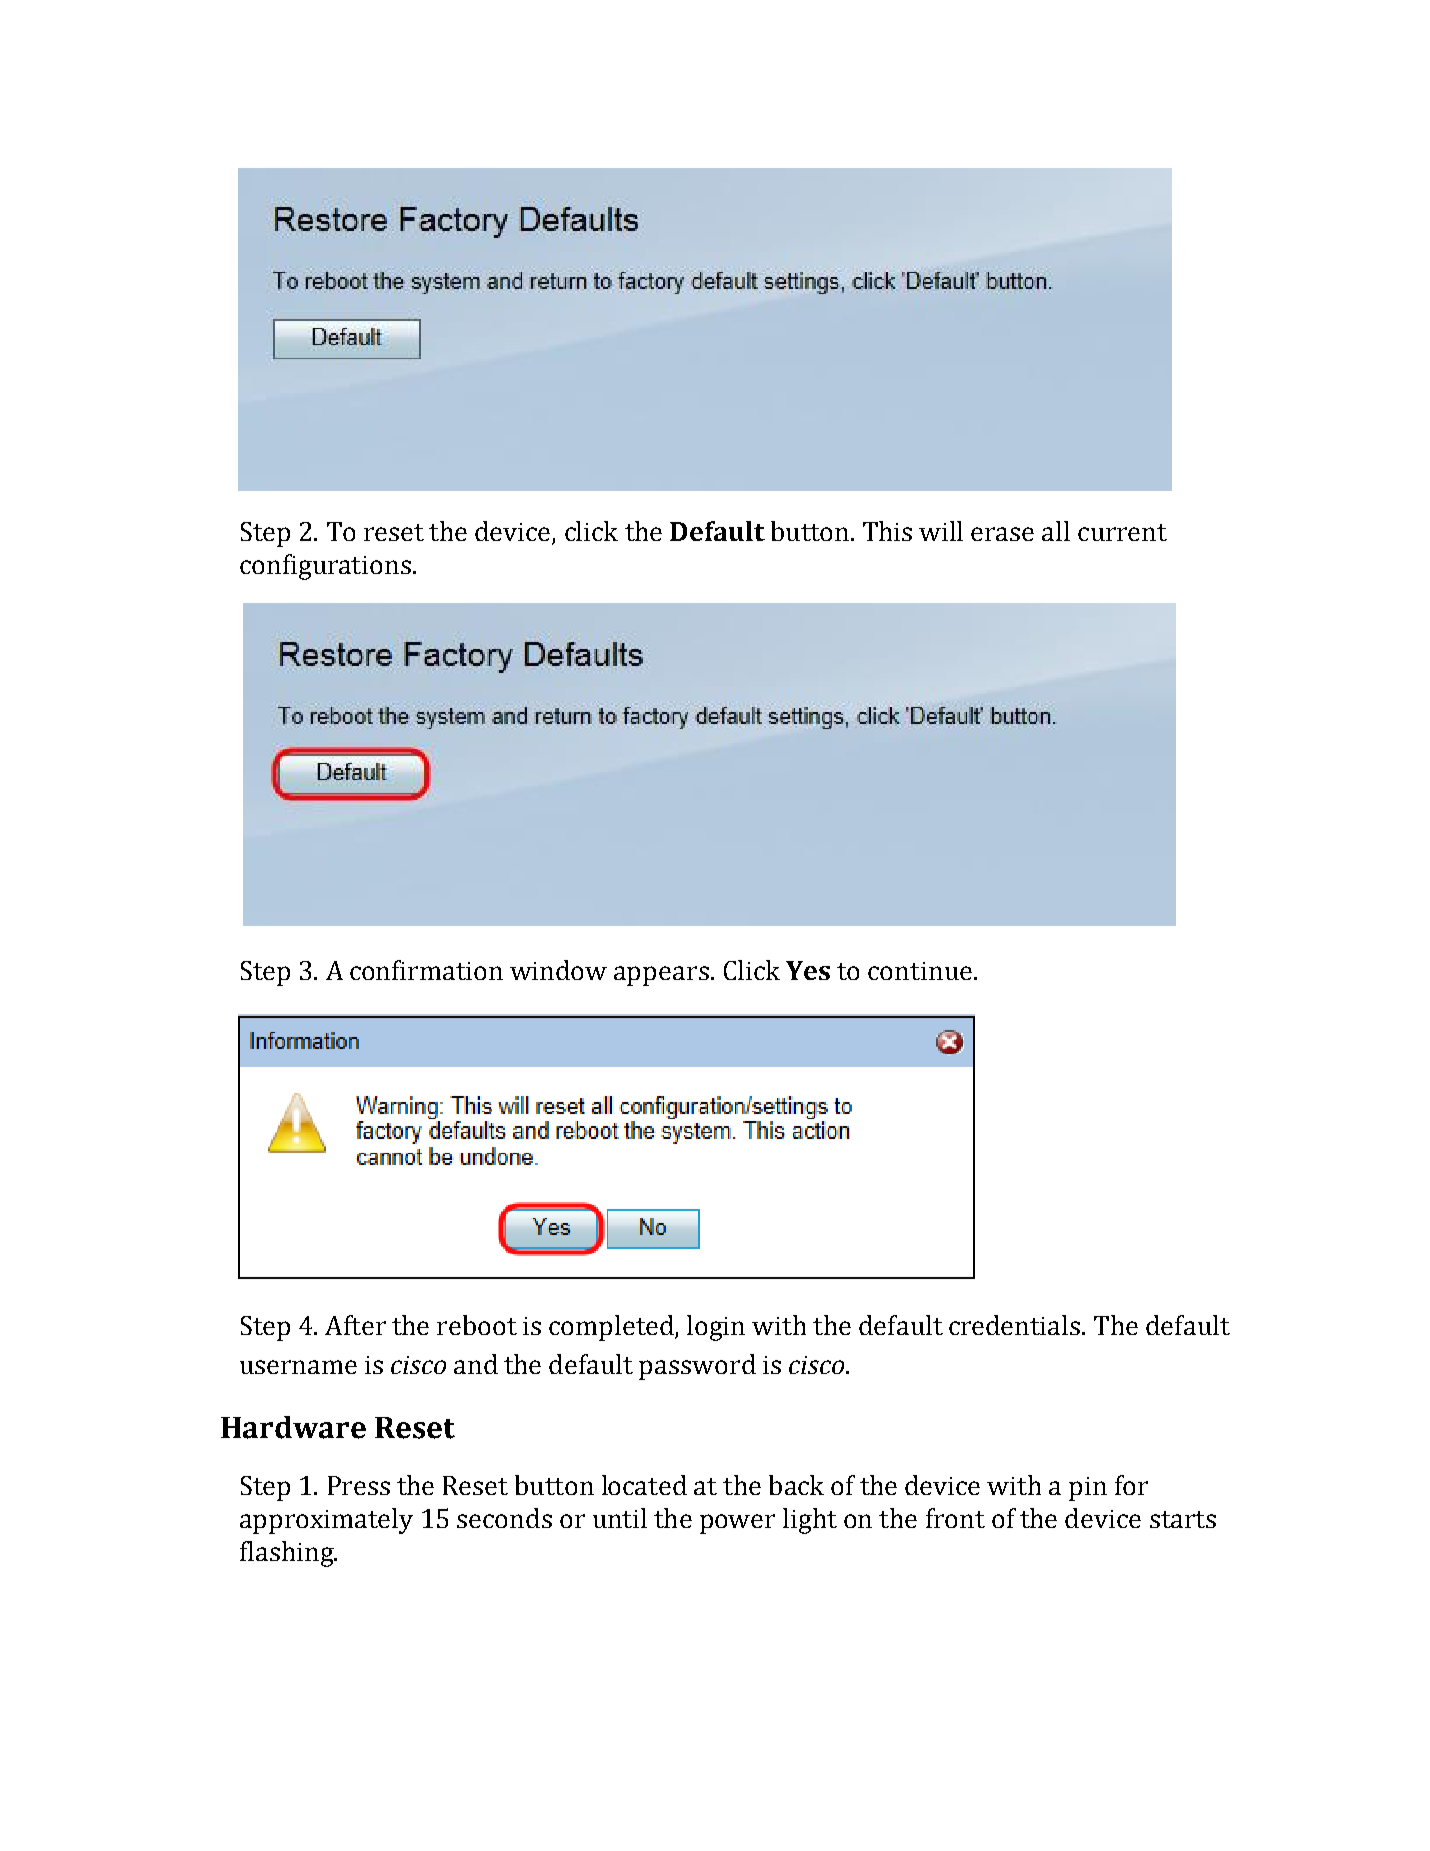 This image has height=1851, width=1430. What do you see at coordinates (326, 1521) in the image?
I see `approximately` at bounding box center [326, 1521].
